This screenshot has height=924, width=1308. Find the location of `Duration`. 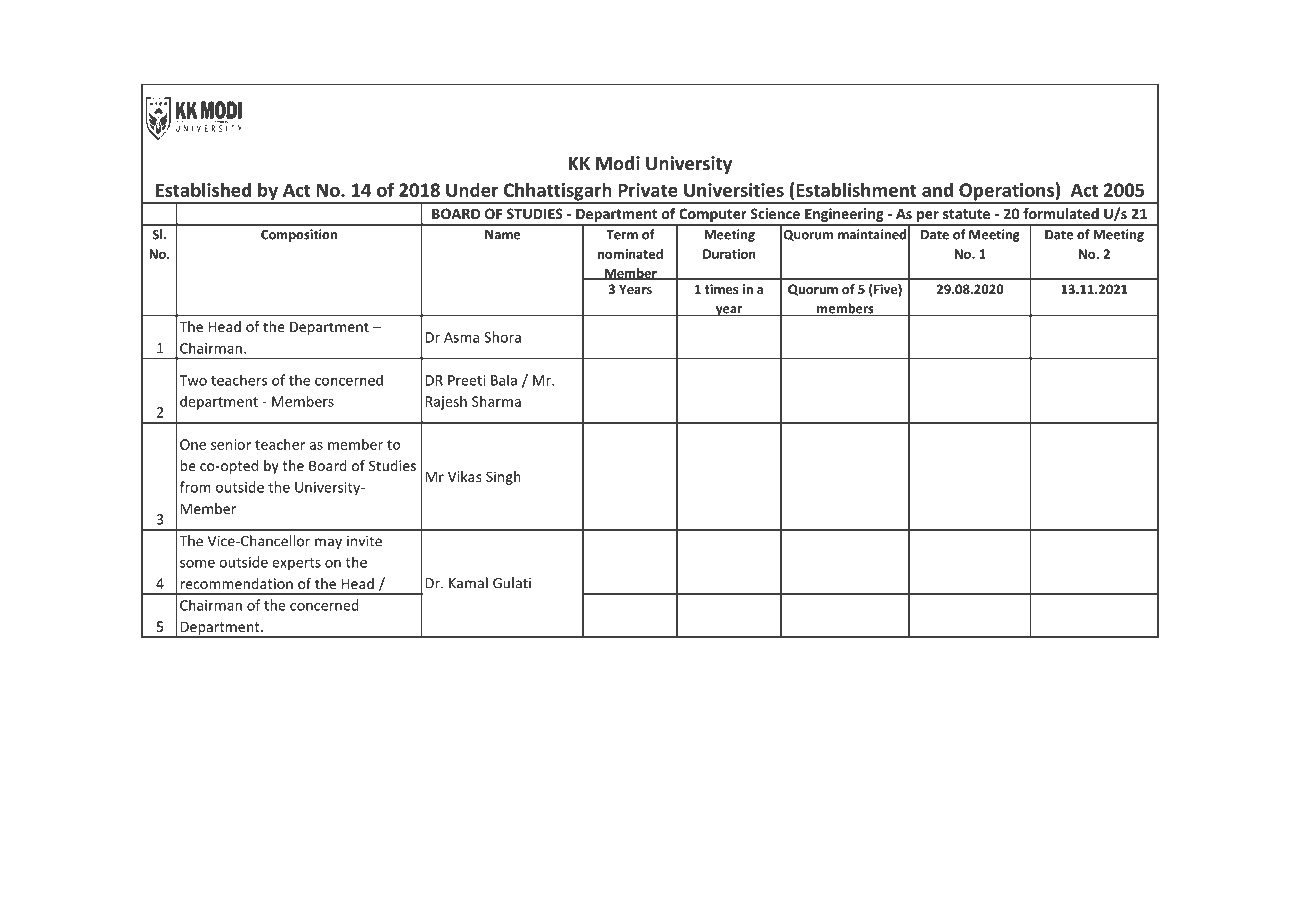

Duration is located at coordinates (729, 254).
